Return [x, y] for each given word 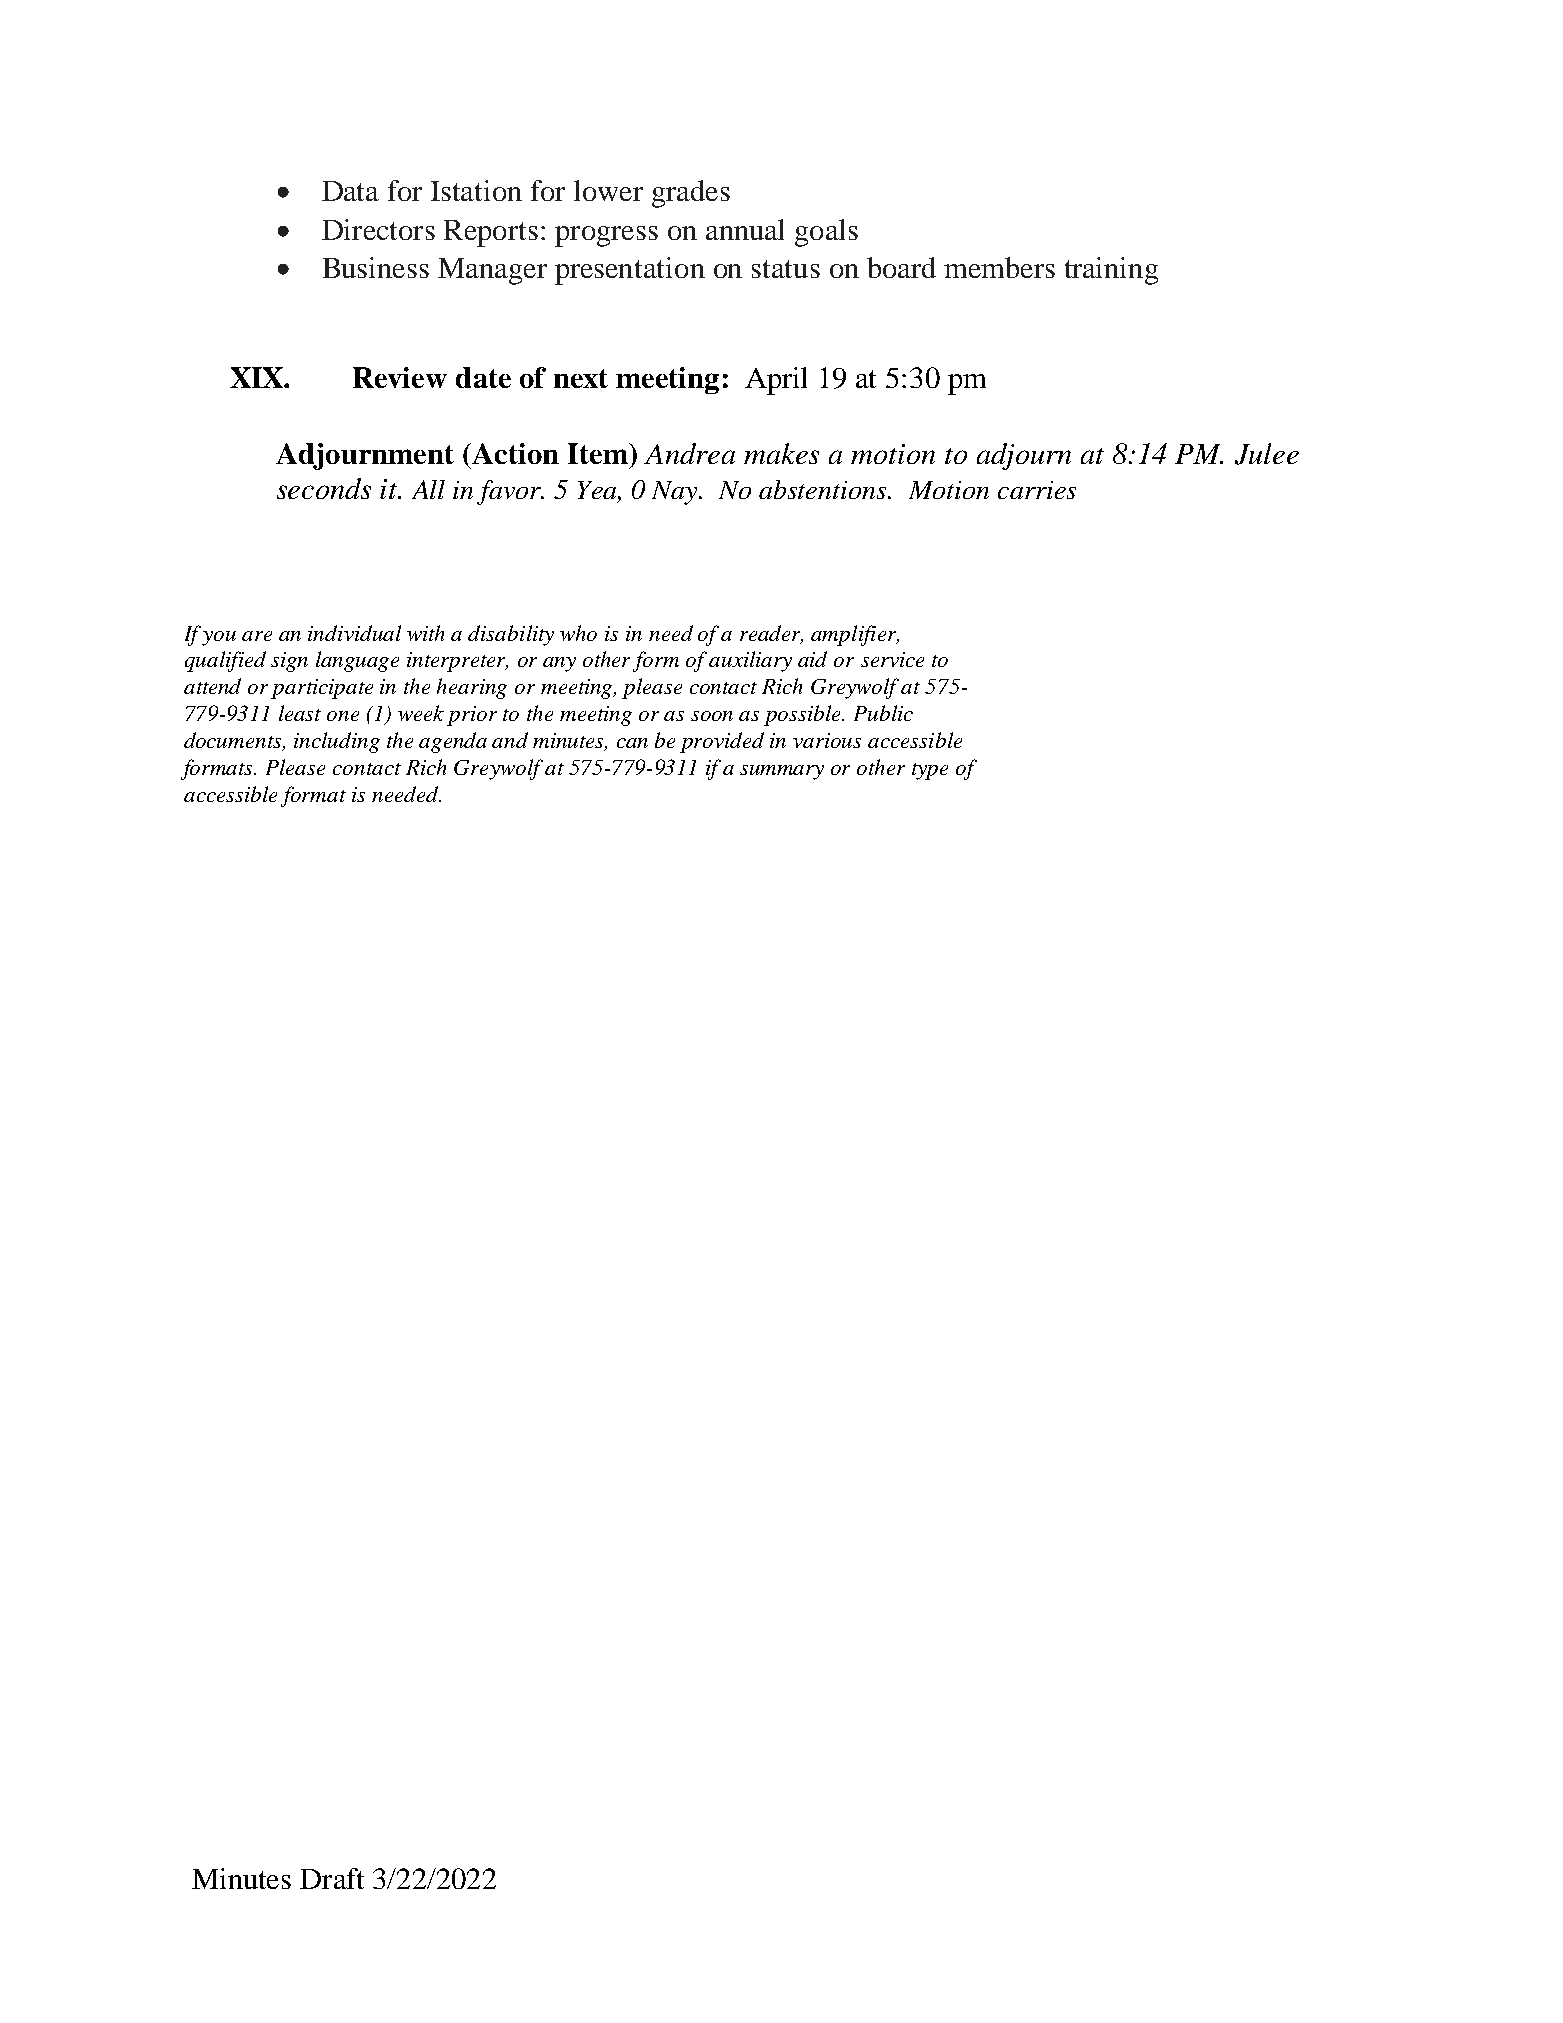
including [337, 742]
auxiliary [750, 661]
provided [722, 742]
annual [745, 229]
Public [883, 713]
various [827, 740]
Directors [378, 229]
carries [1037, 490]
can [632, 743]
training [1111, 271]
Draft [332, 1878]
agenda [453, 742]
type [930, 771]
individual [354, 633]
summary [782, 772]
